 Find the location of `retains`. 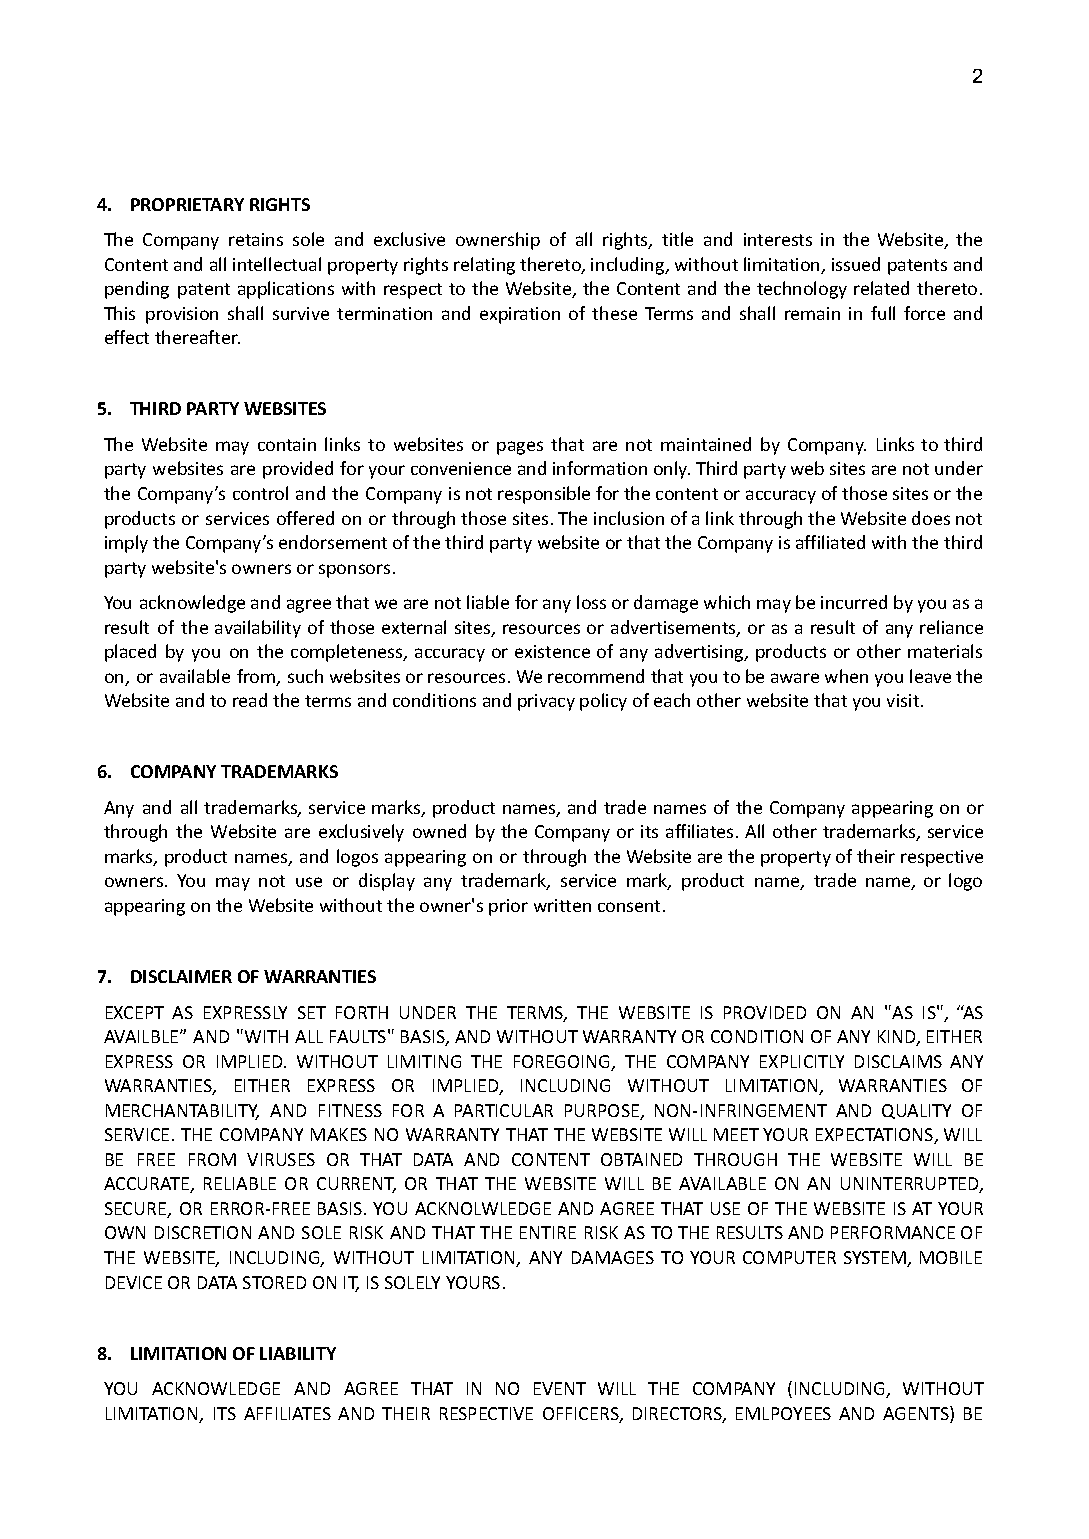

retains is located at coordinates (256, 239).
